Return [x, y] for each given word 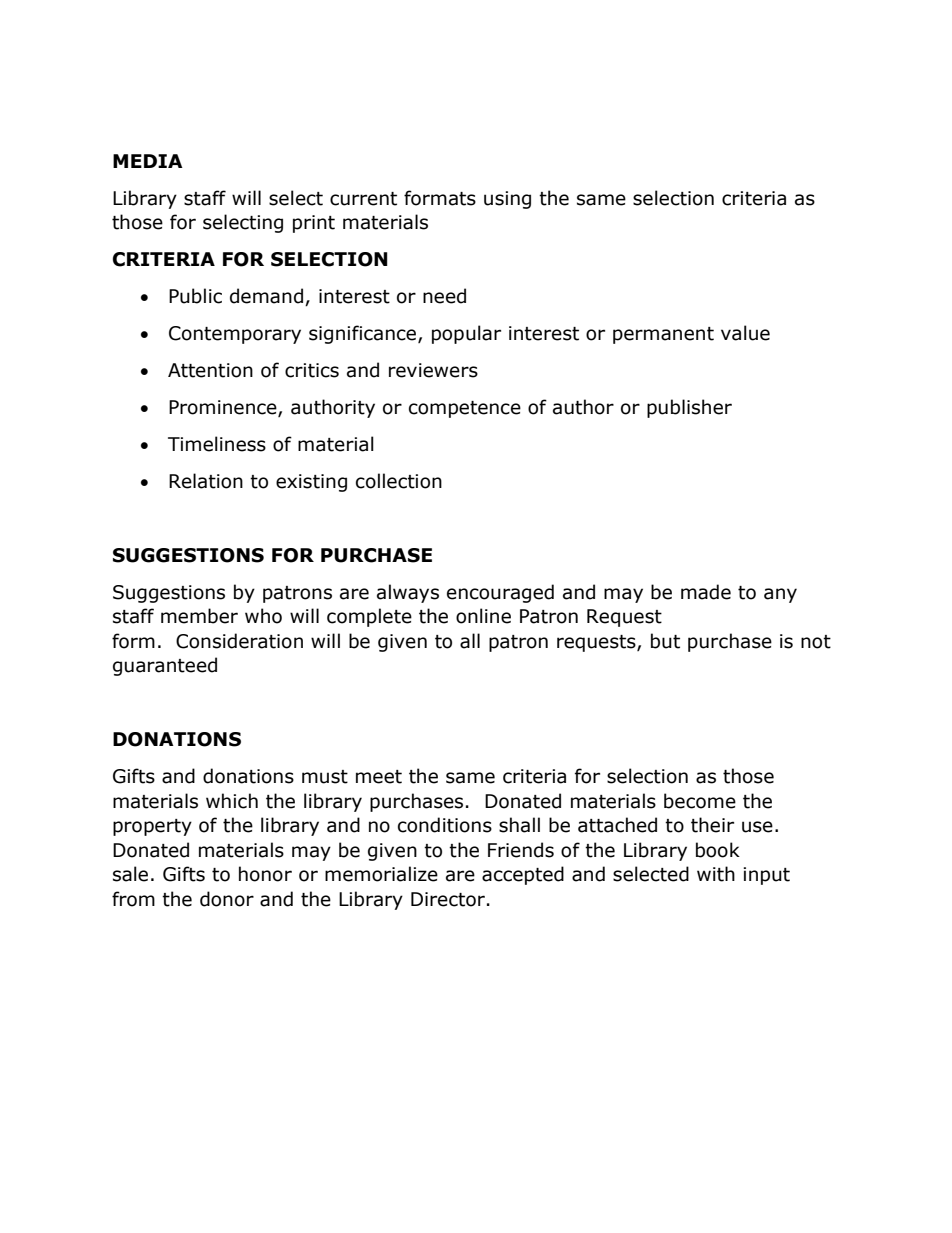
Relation [206, 481]
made [706, 592]
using [507, 200]
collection [399, 481]
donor [227, 899]
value [745, 333]
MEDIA [148, 161]
